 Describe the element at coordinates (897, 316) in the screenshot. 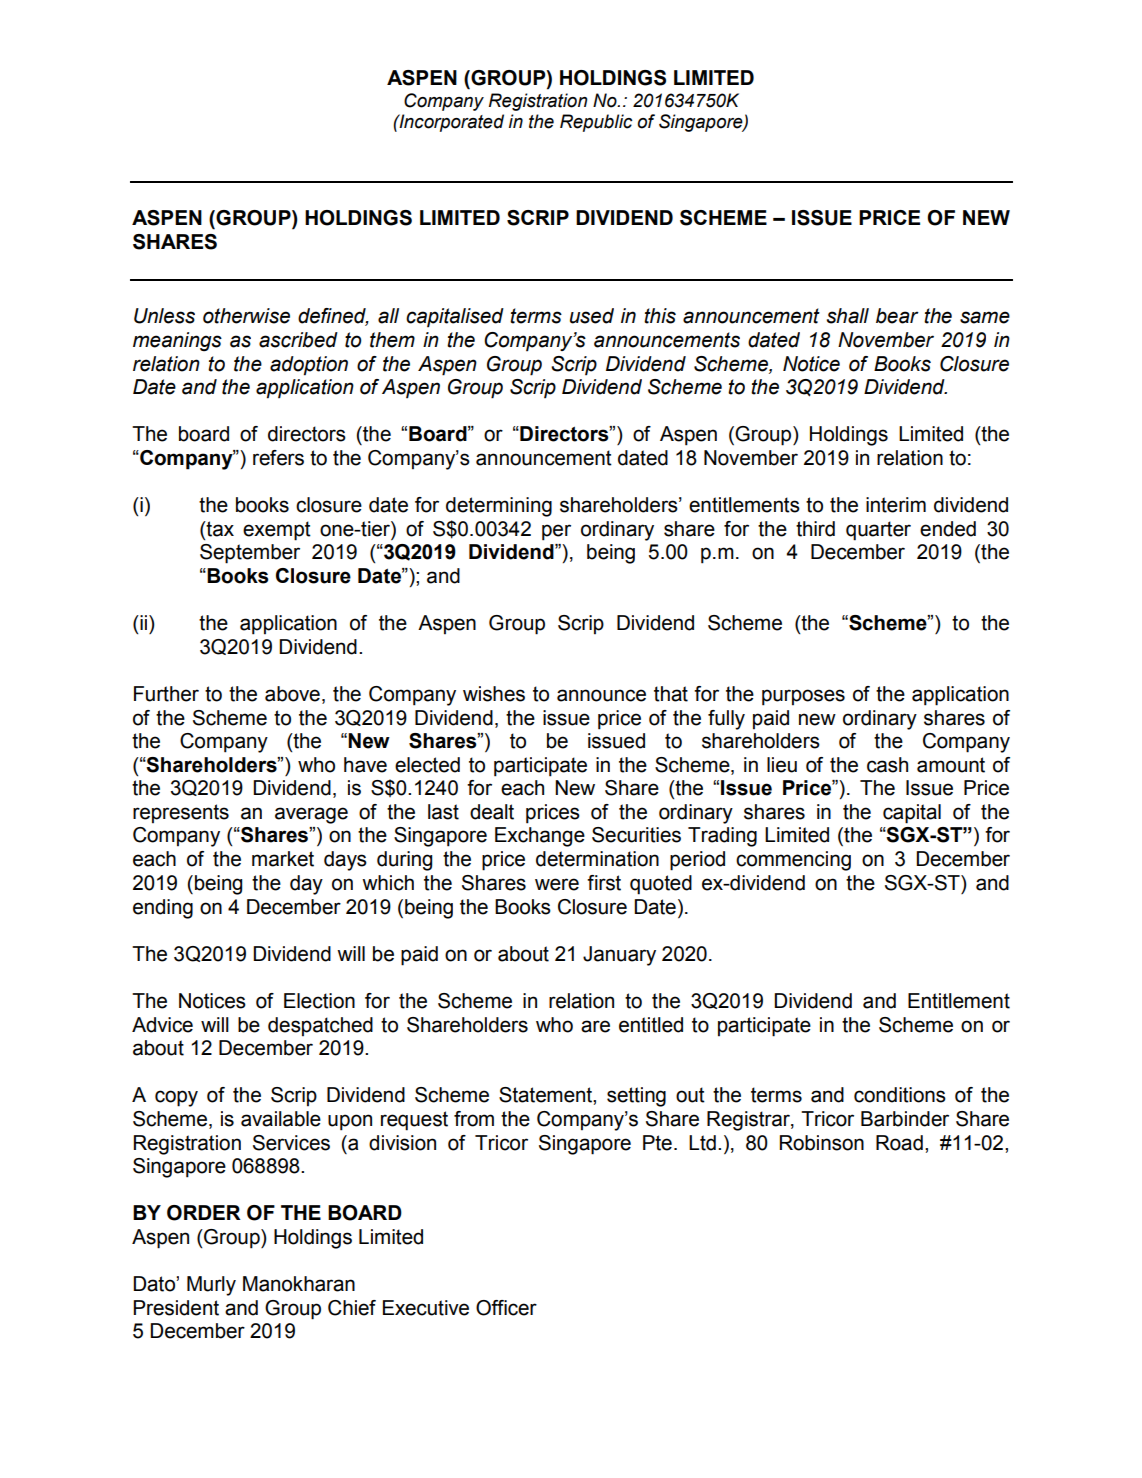

I see `bear` at that location.
